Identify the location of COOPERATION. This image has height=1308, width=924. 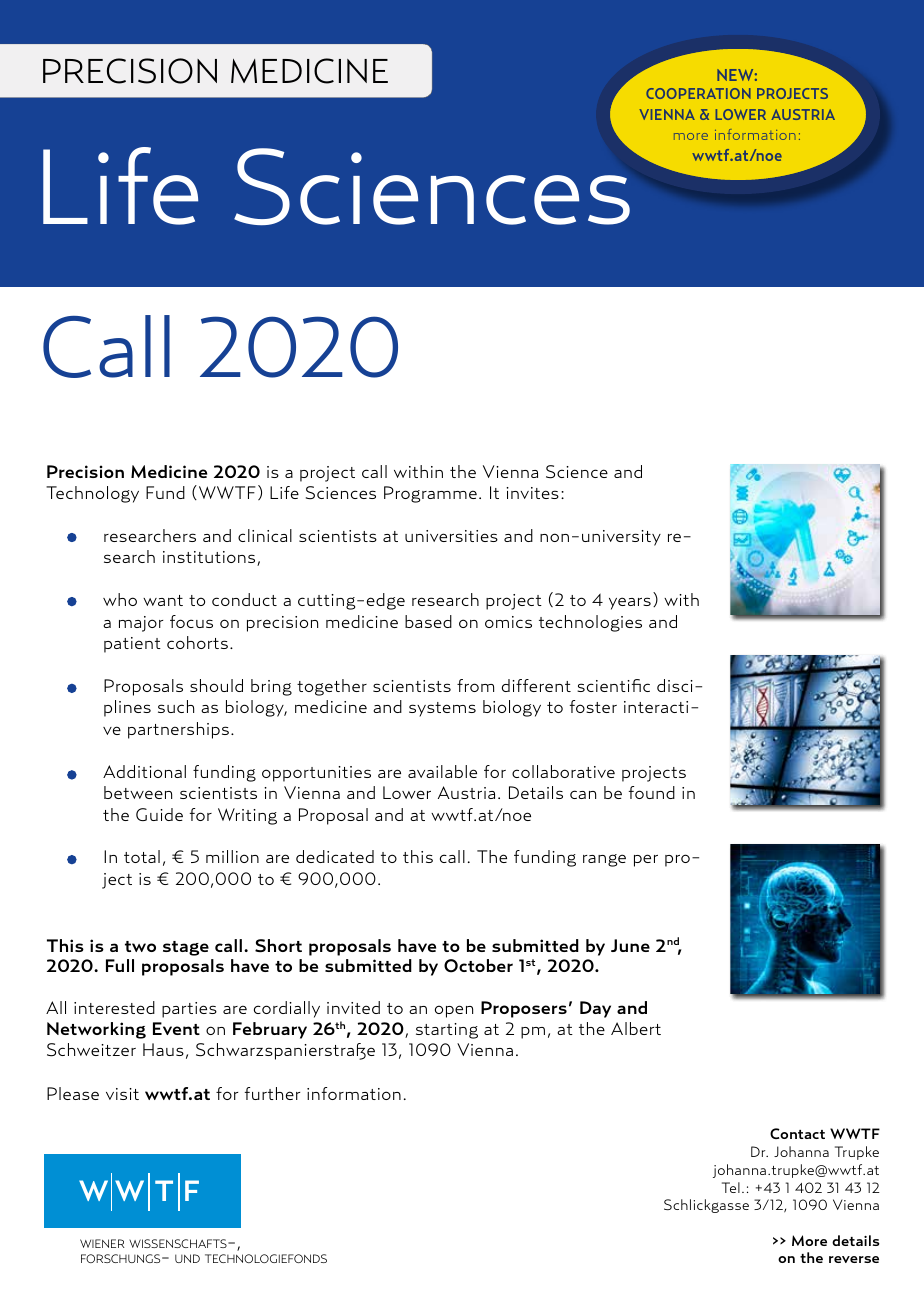
(698, 93).
